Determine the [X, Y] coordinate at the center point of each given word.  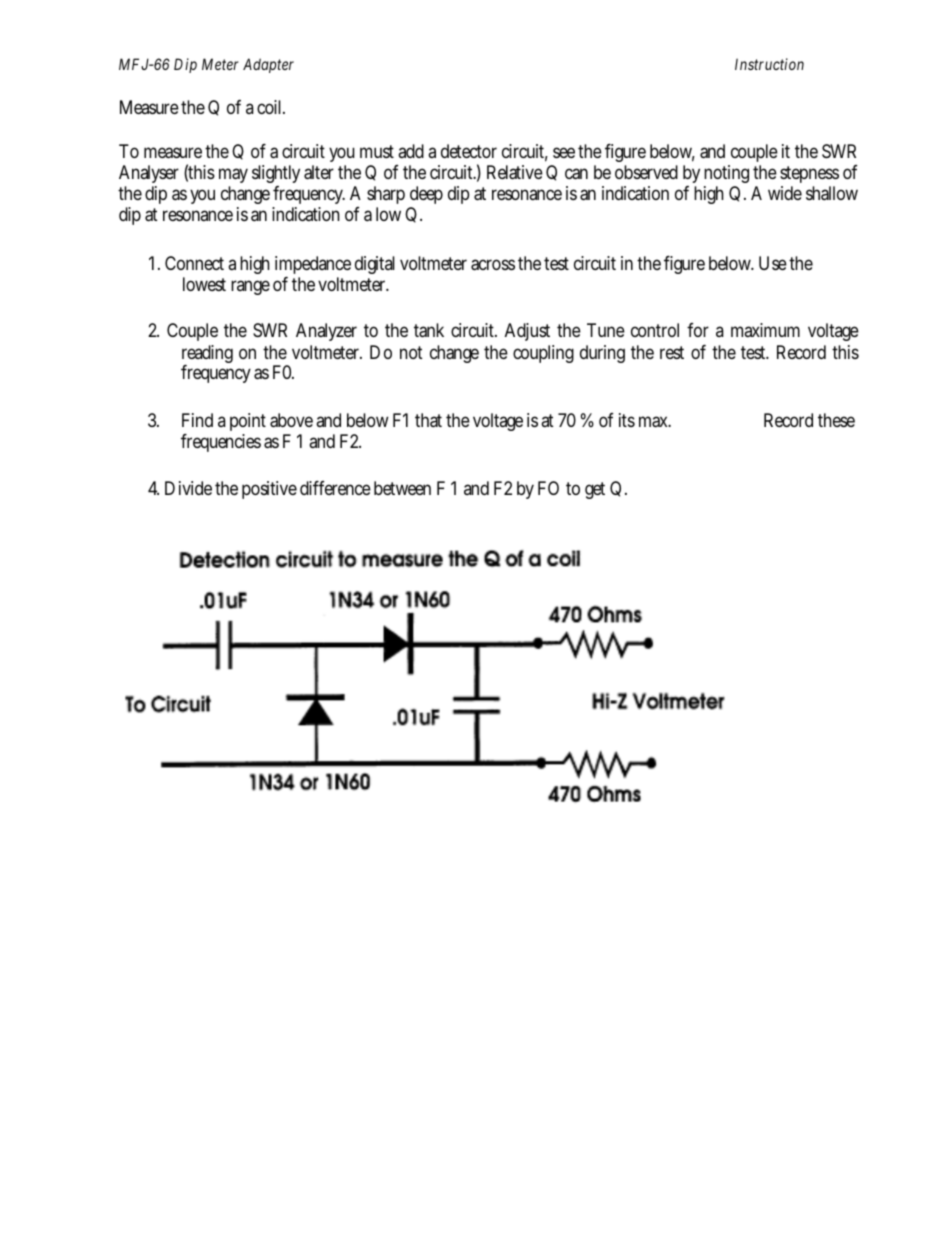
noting [726, 176]
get [595, 490]
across [493, 265]
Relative [515, 172]
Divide [188, 488]
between [402, 488]
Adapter [268, 65]
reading [207, 355]
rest [672, 352]
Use [773, 263]
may [233, 177]
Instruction [769, 64]
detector [469, 151]
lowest [204, 284]
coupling [543, 354]
